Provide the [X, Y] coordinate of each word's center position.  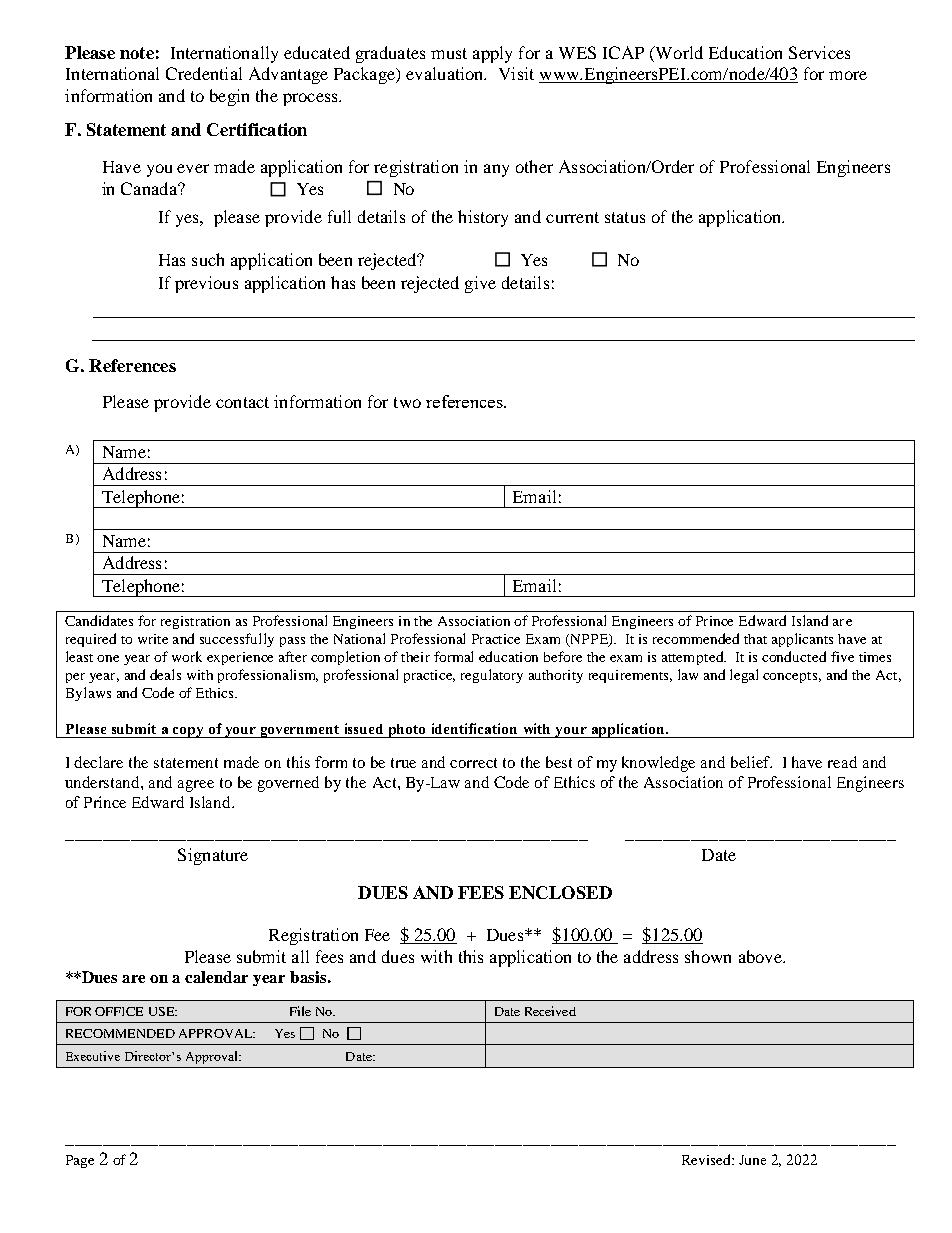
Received [550, 1011]
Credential [204, 73]
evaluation [446, 73]
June [752, 1160]
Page [80, 1161]
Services [819, 52]
